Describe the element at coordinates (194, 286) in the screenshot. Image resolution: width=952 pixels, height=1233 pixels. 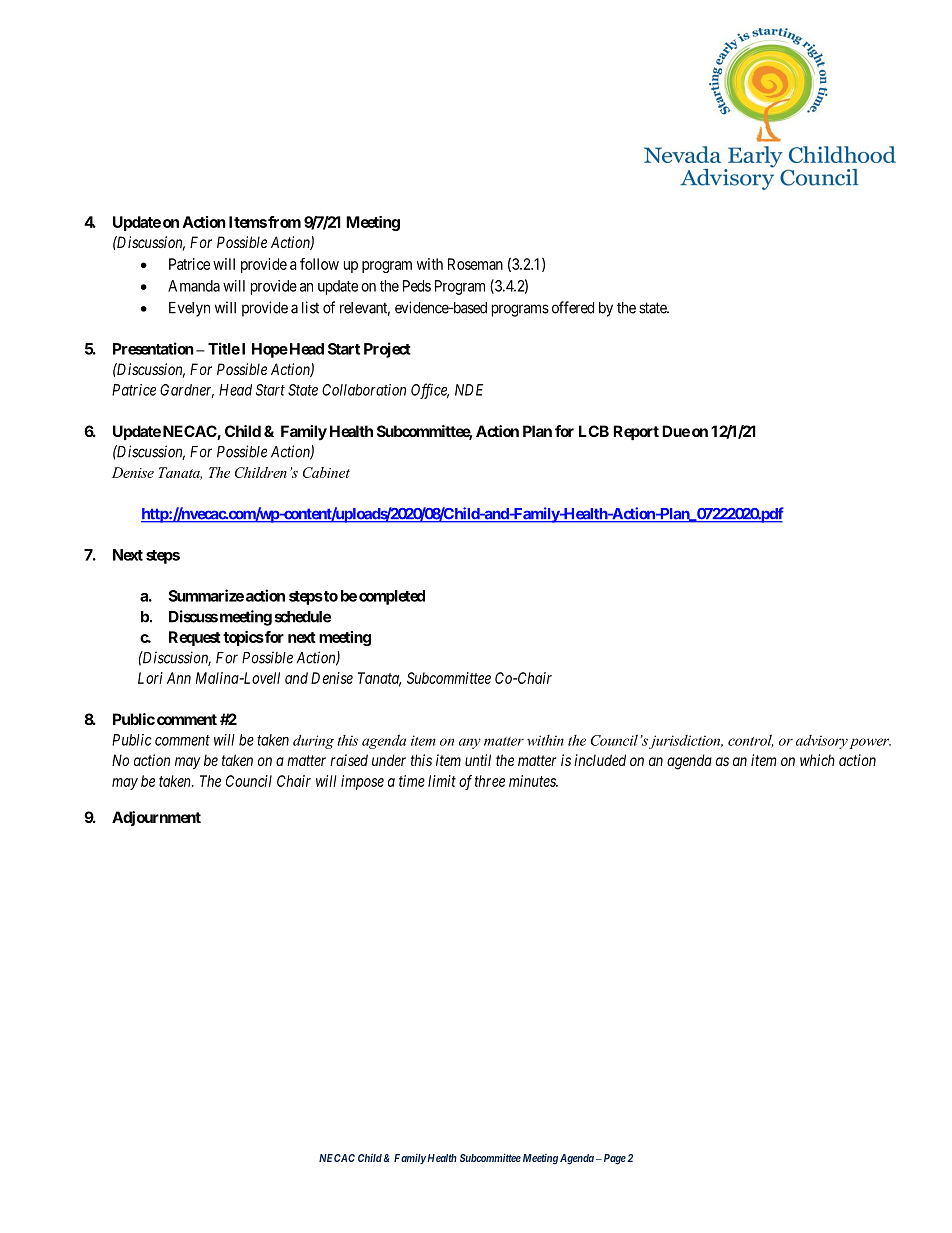
I see `Amanda` at that location.
